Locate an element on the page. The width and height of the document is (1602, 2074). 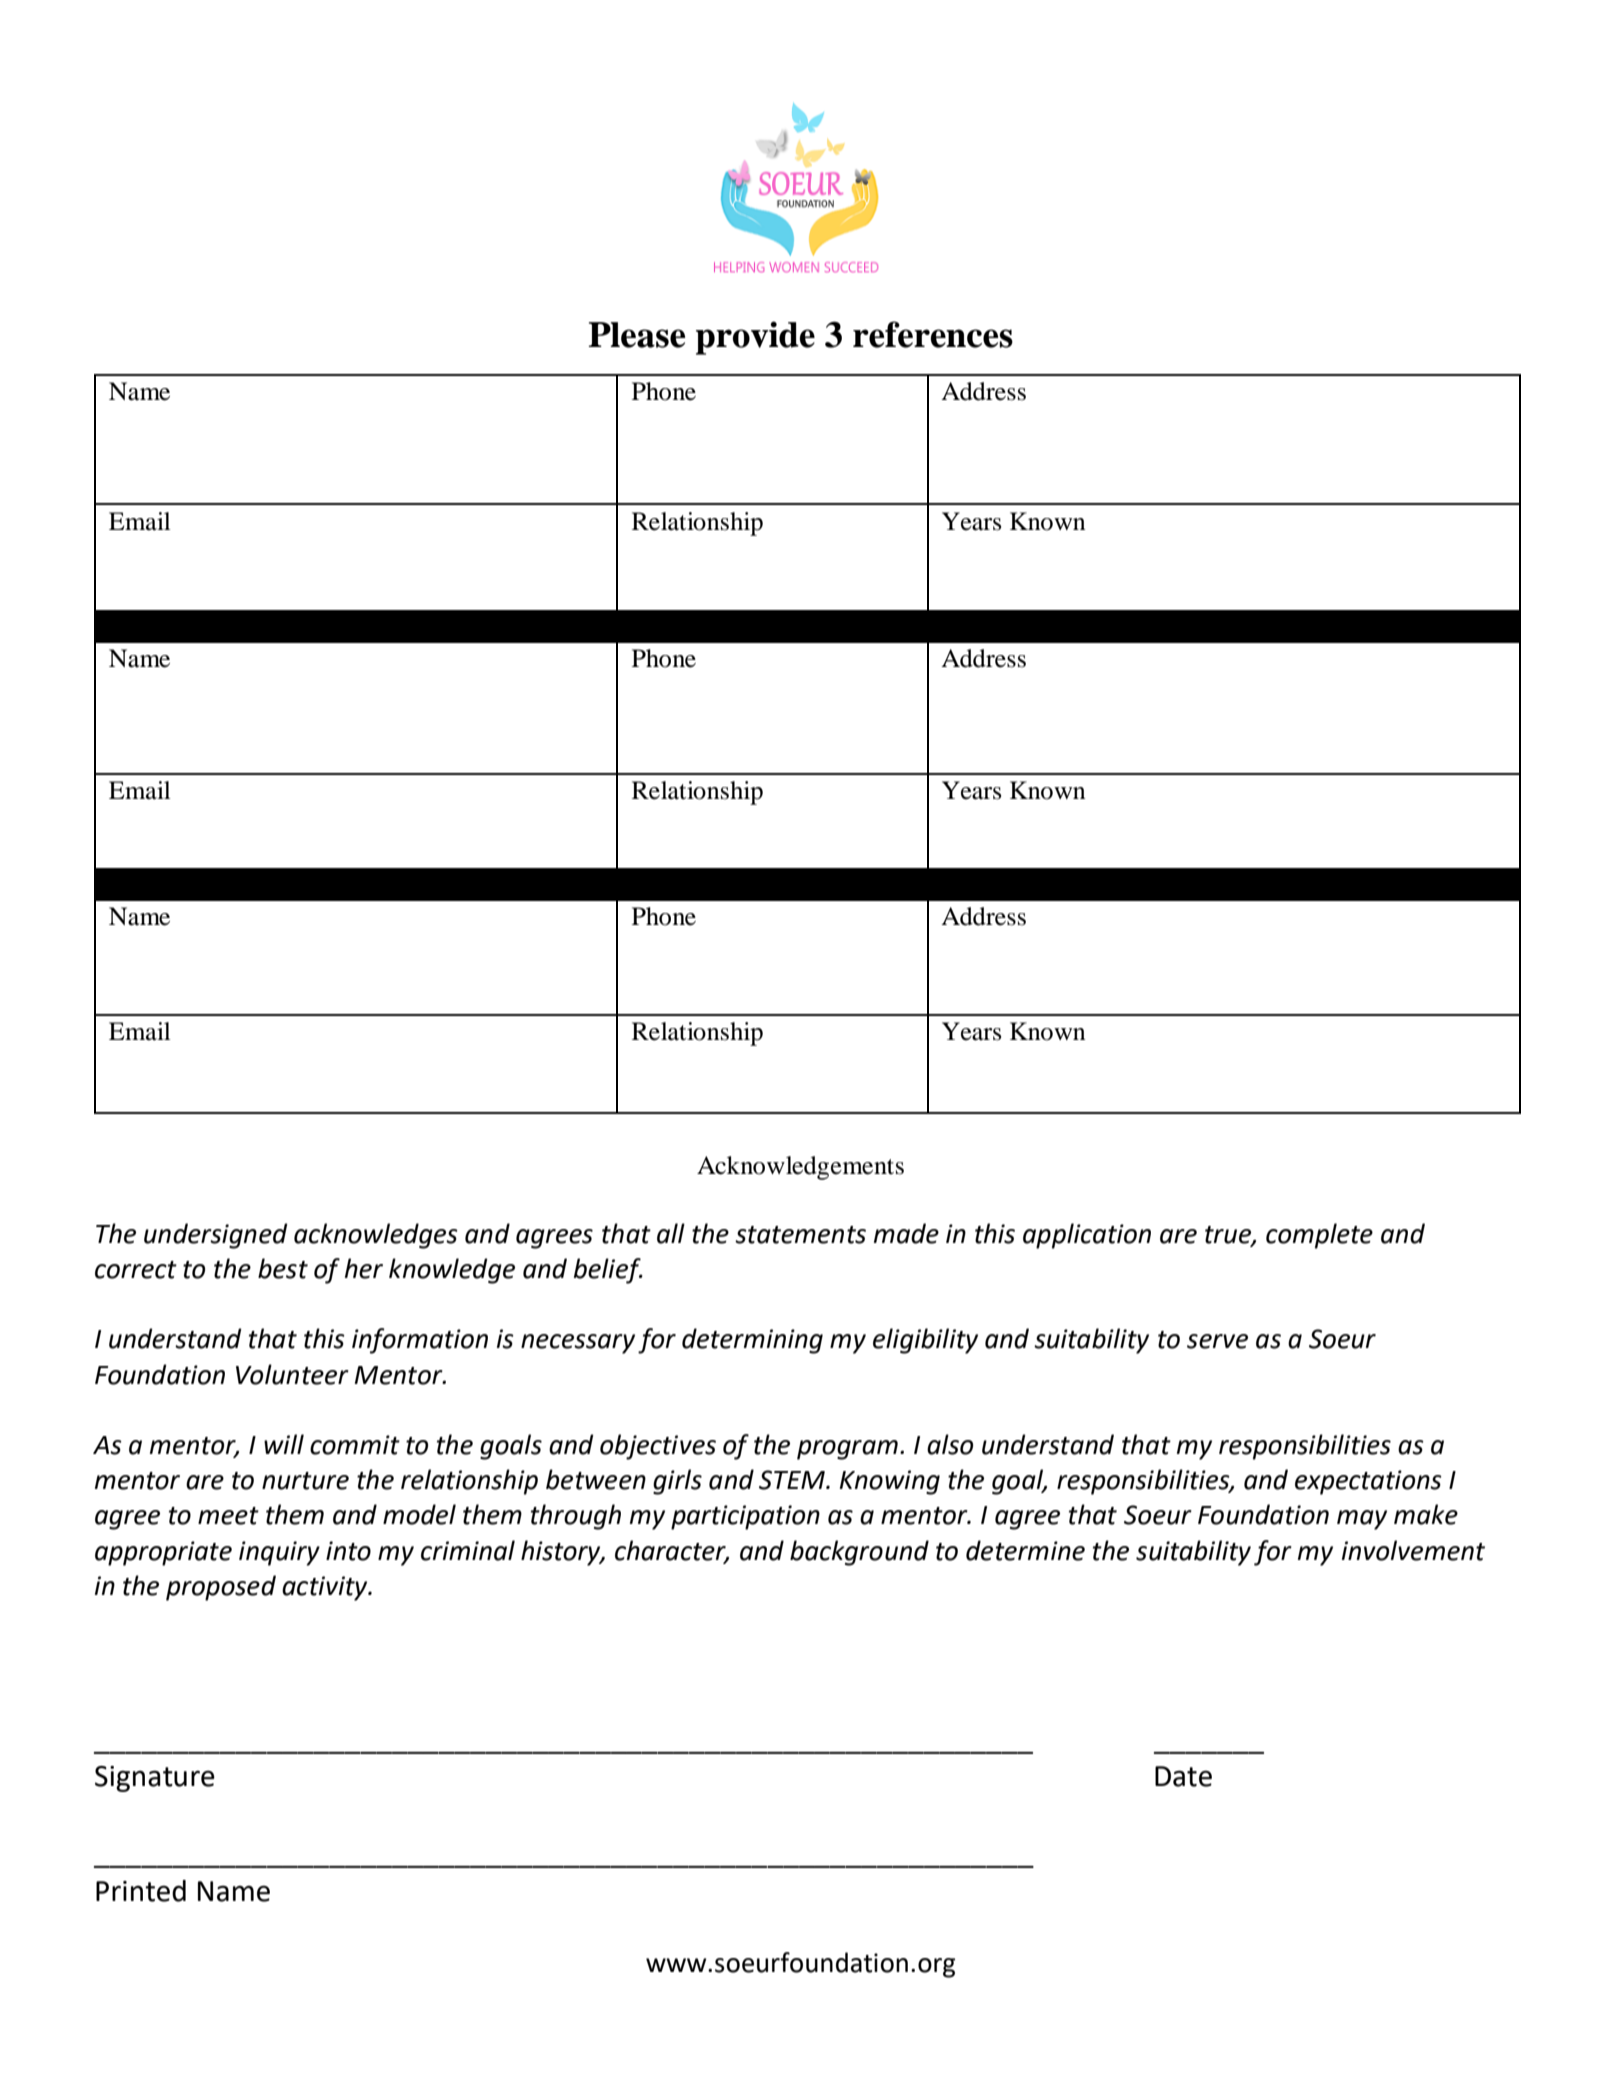
provide is located at coordinates (755, 338).
